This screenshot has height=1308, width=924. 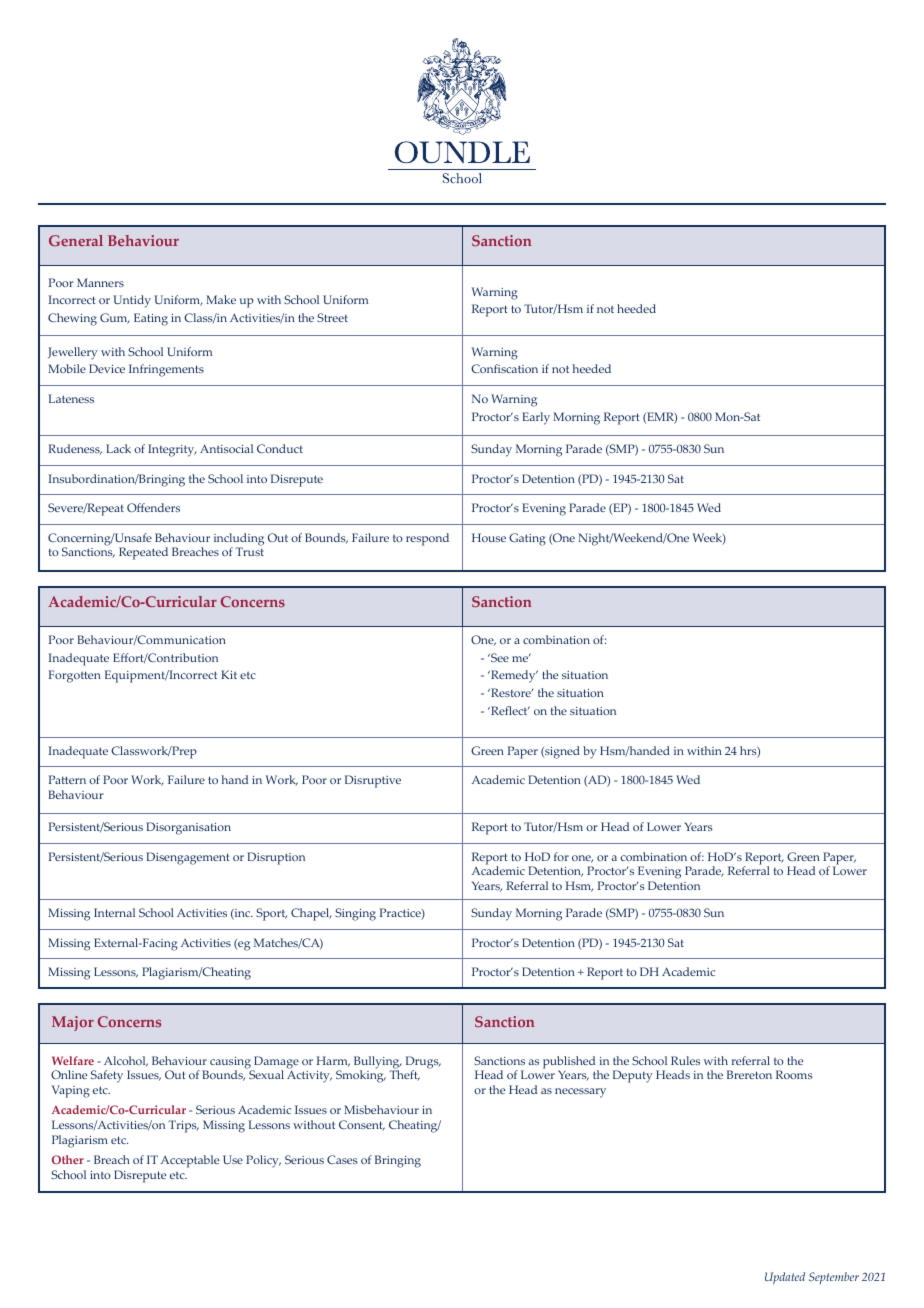 What do you see at coordinates (355, 914) in the screenshot?
I see `Singing` at bounding box center [355, 914].
